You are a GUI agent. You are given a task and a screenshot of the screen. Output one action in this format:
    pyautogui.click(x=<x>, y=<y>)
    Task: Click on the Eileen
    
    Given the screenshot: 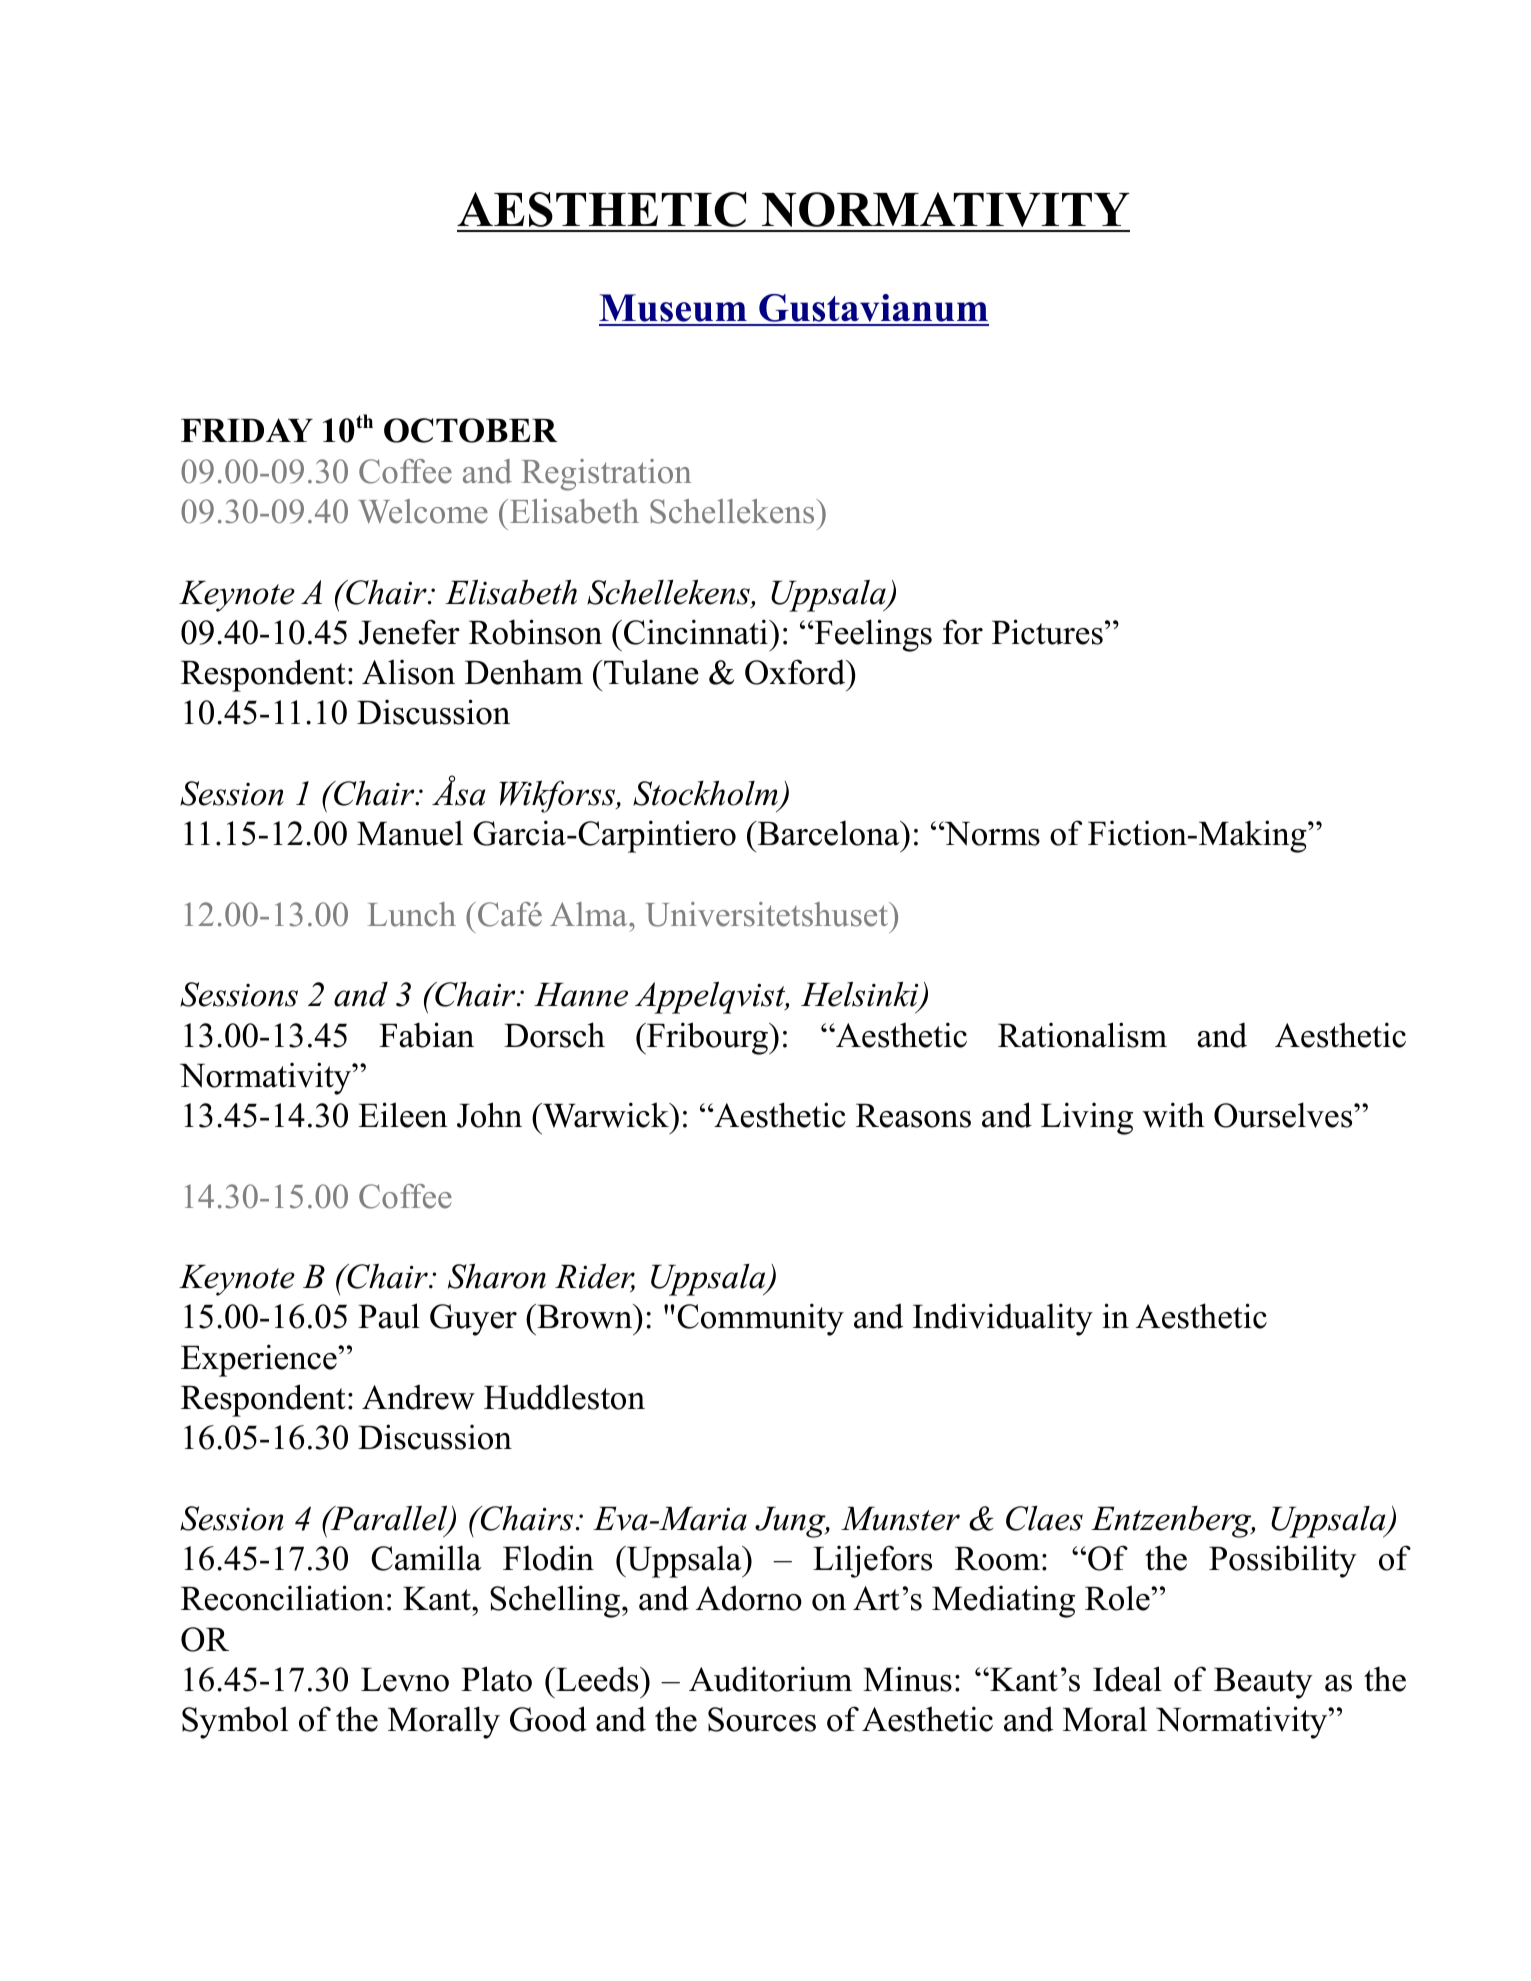 What is the action you would take?
    pyautogui.click(x=403, y=1115)
